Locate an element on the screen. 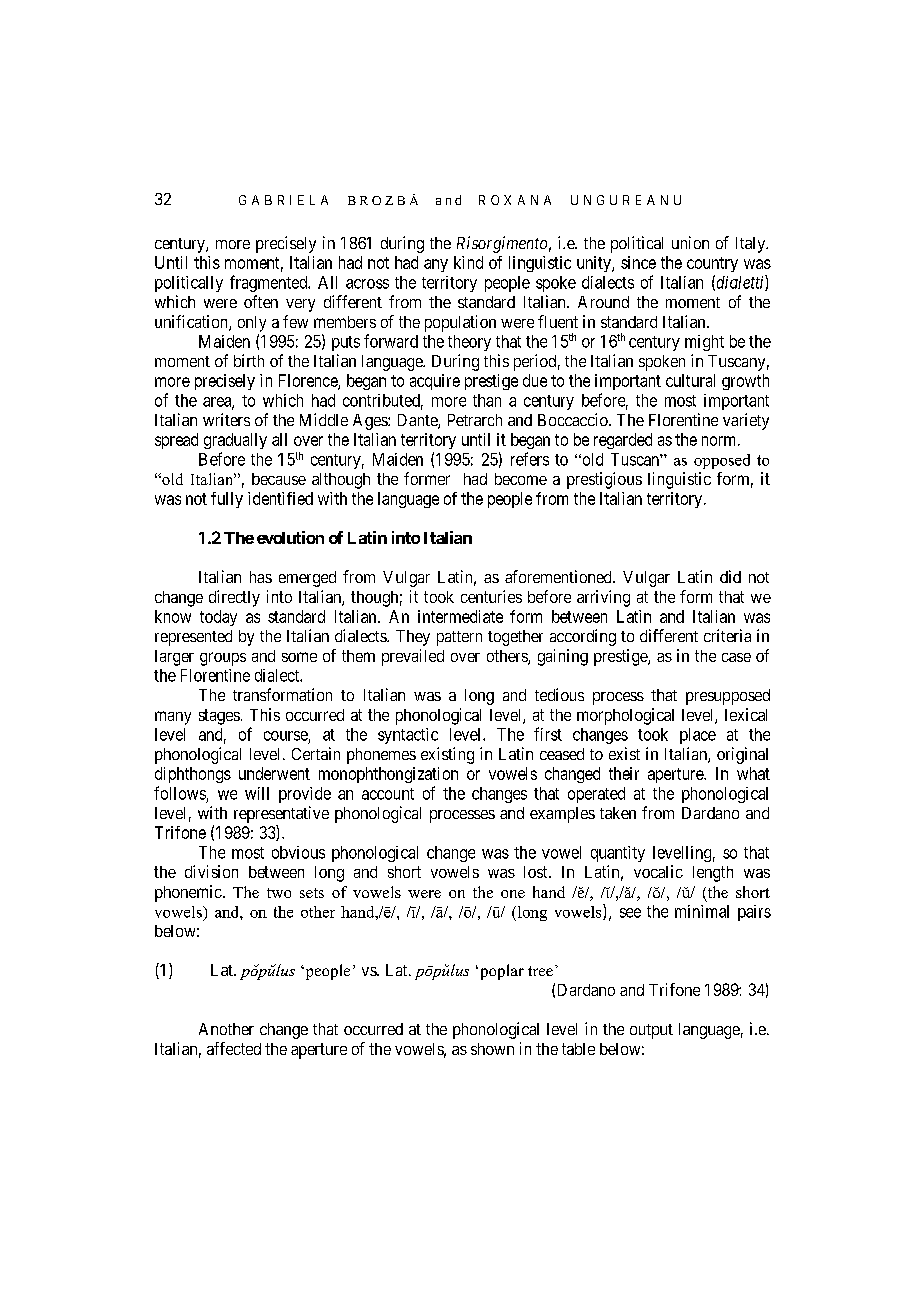 The width and height of the screenshot is (924, 1308). length is located at coordinates (713, 874).
